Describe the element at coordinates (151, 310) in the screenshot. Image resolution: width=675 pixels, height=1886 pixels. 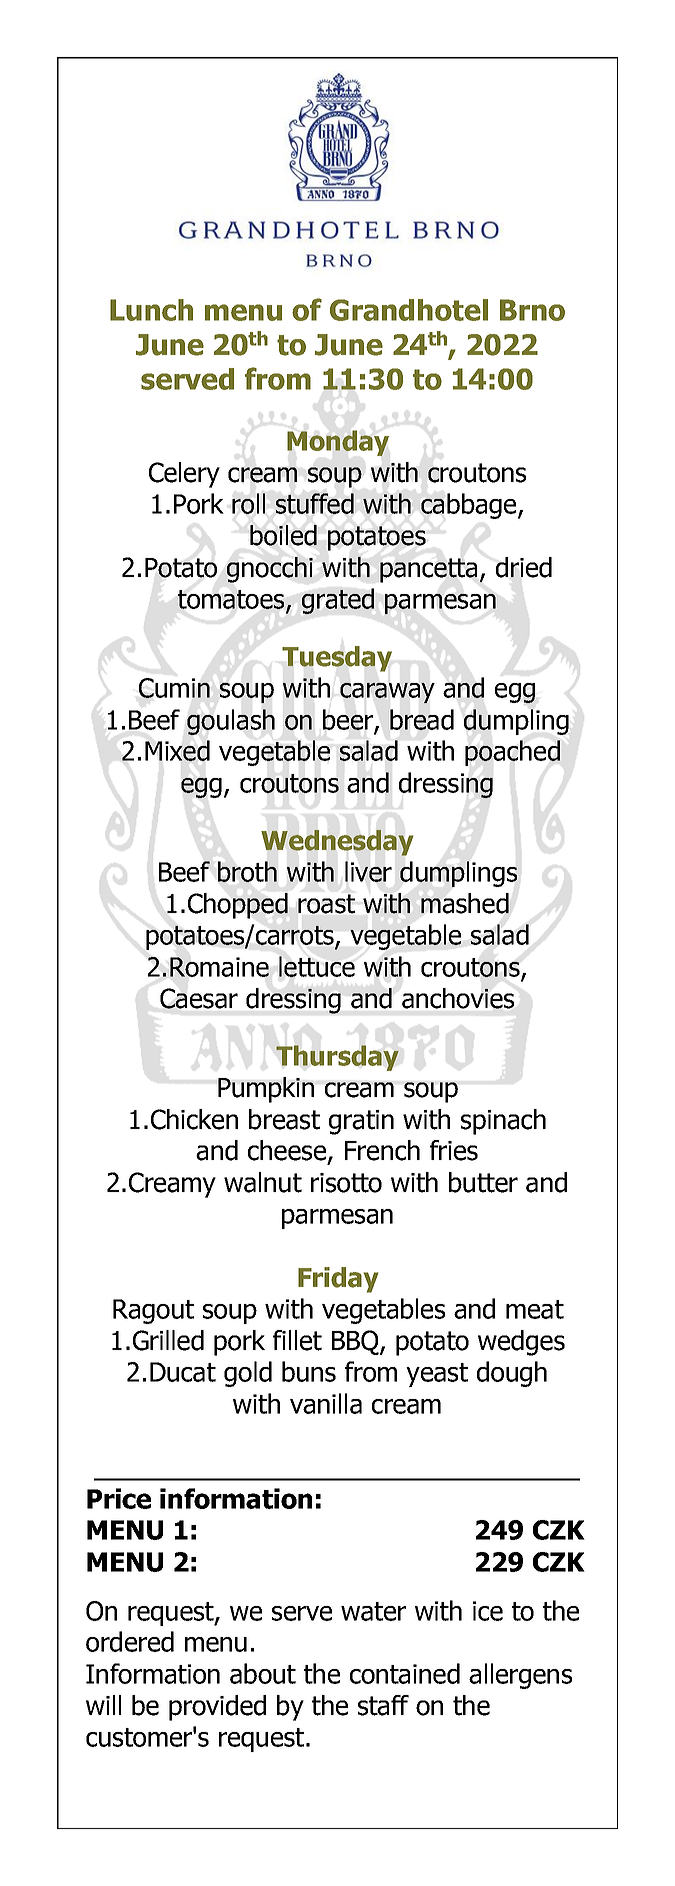
I see `Lunch` at that location.
